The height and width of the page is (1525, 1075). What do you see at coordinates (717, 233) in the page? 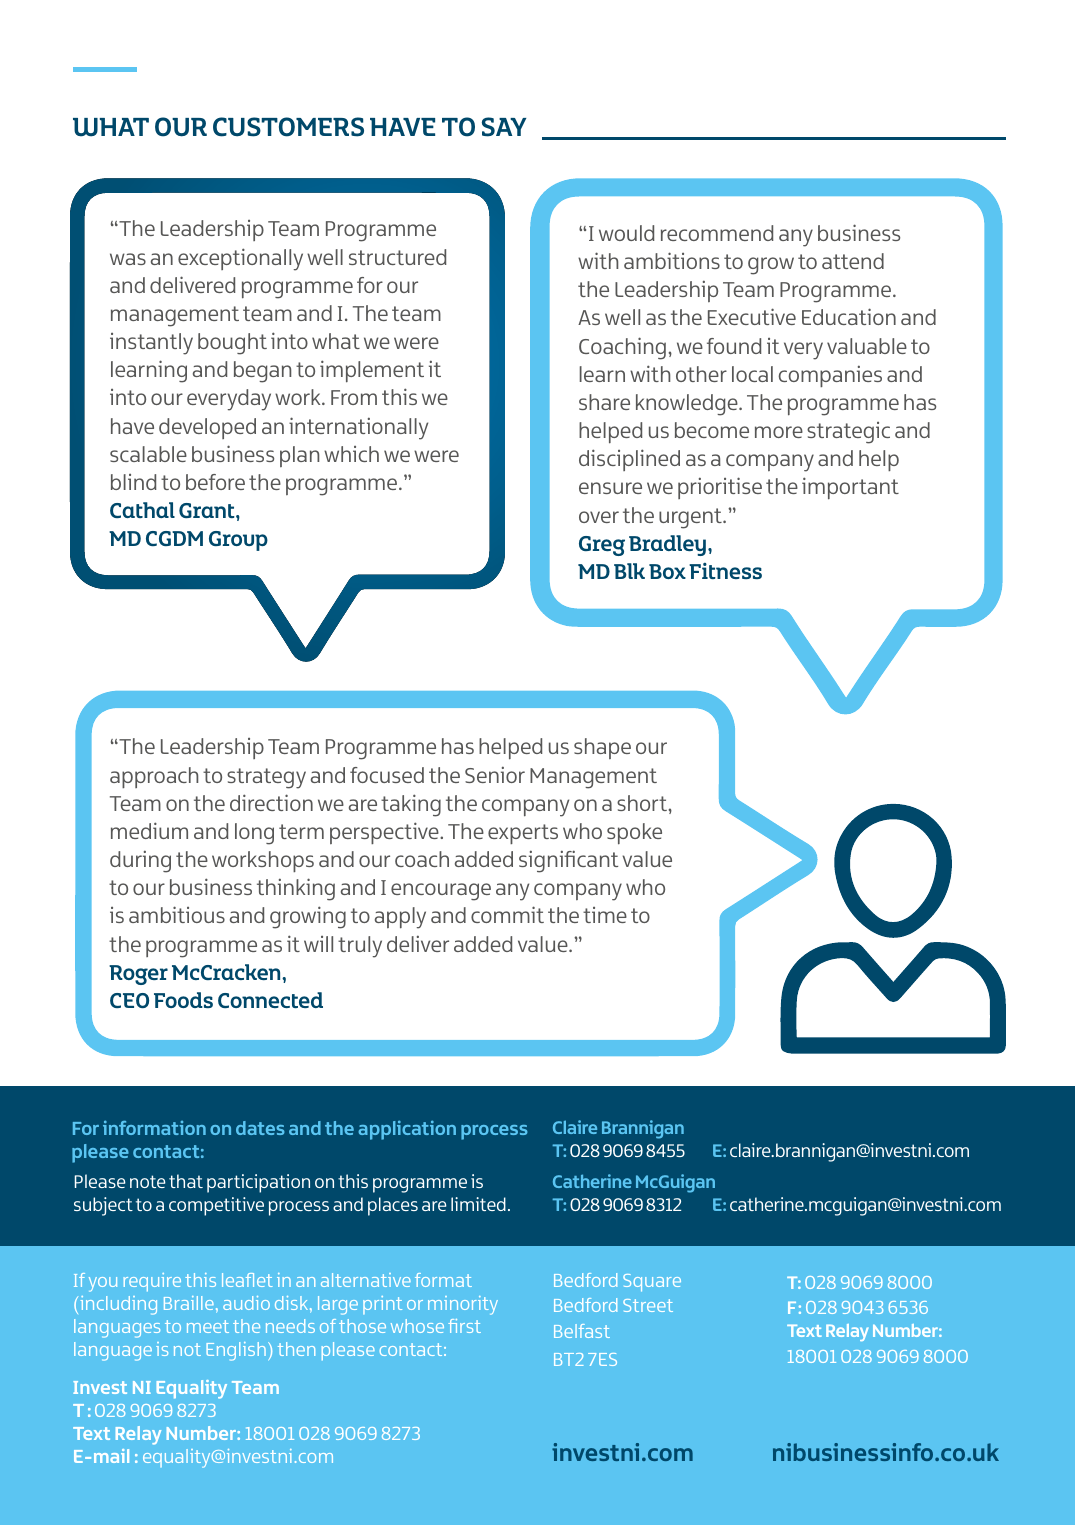
I see `recommend` at bounding box center [717, 233].
